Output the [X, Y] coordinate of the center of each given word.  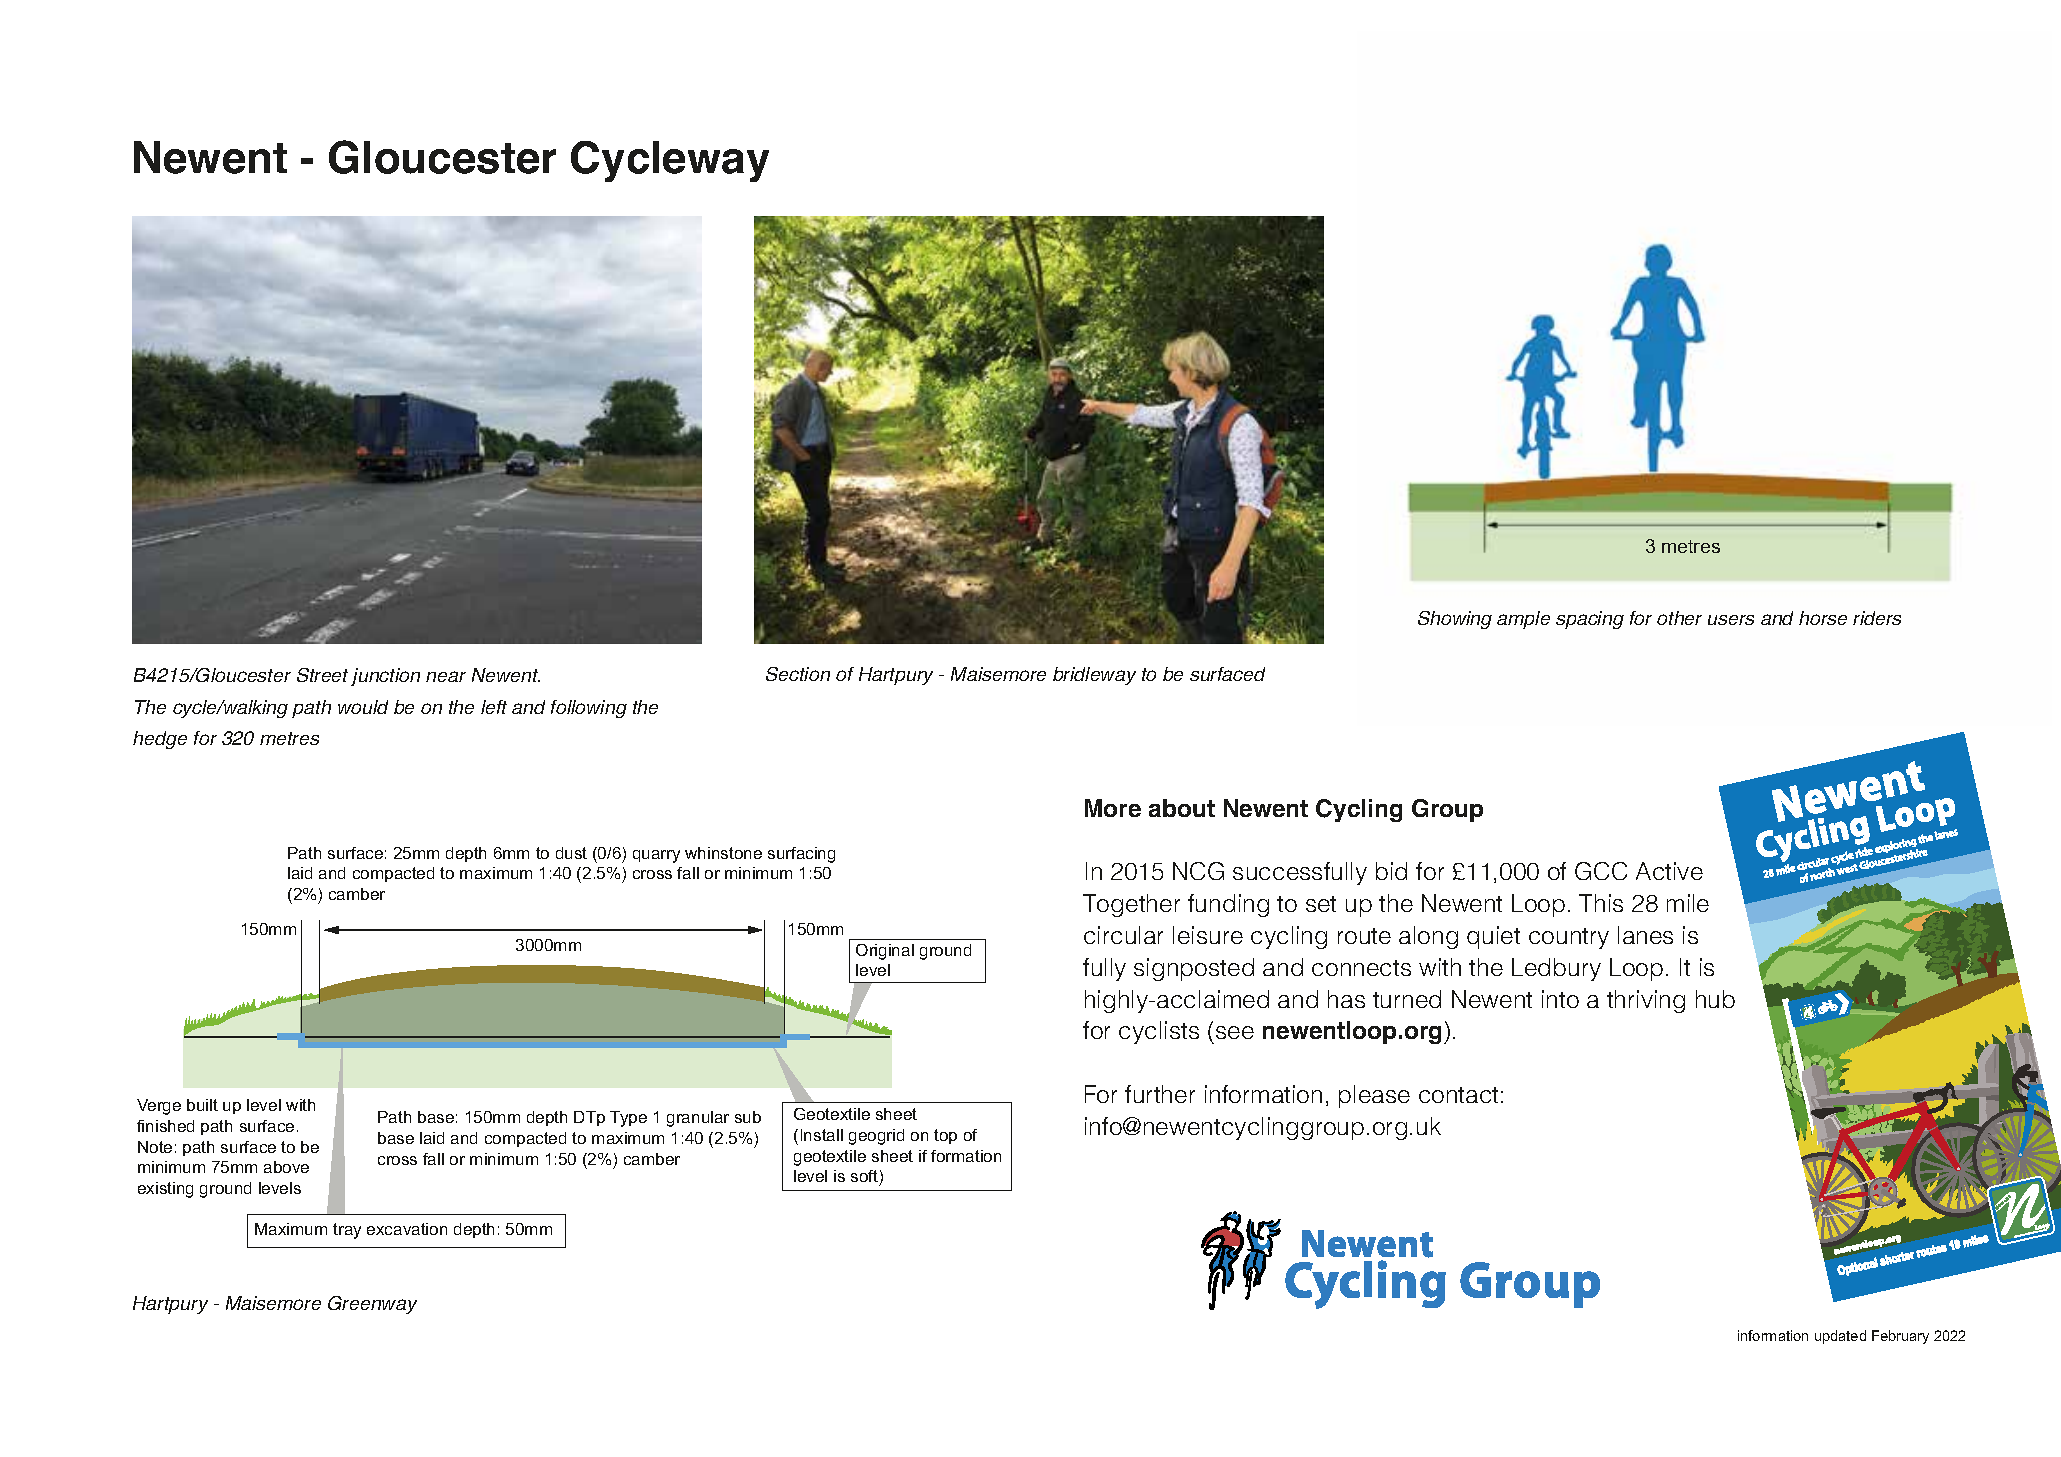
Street [322, 675]
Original [885, 952]
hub [1715, 999]
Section [798, 674]
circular [1123, 935]
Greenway [372, 1305]
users [1731, 620]
